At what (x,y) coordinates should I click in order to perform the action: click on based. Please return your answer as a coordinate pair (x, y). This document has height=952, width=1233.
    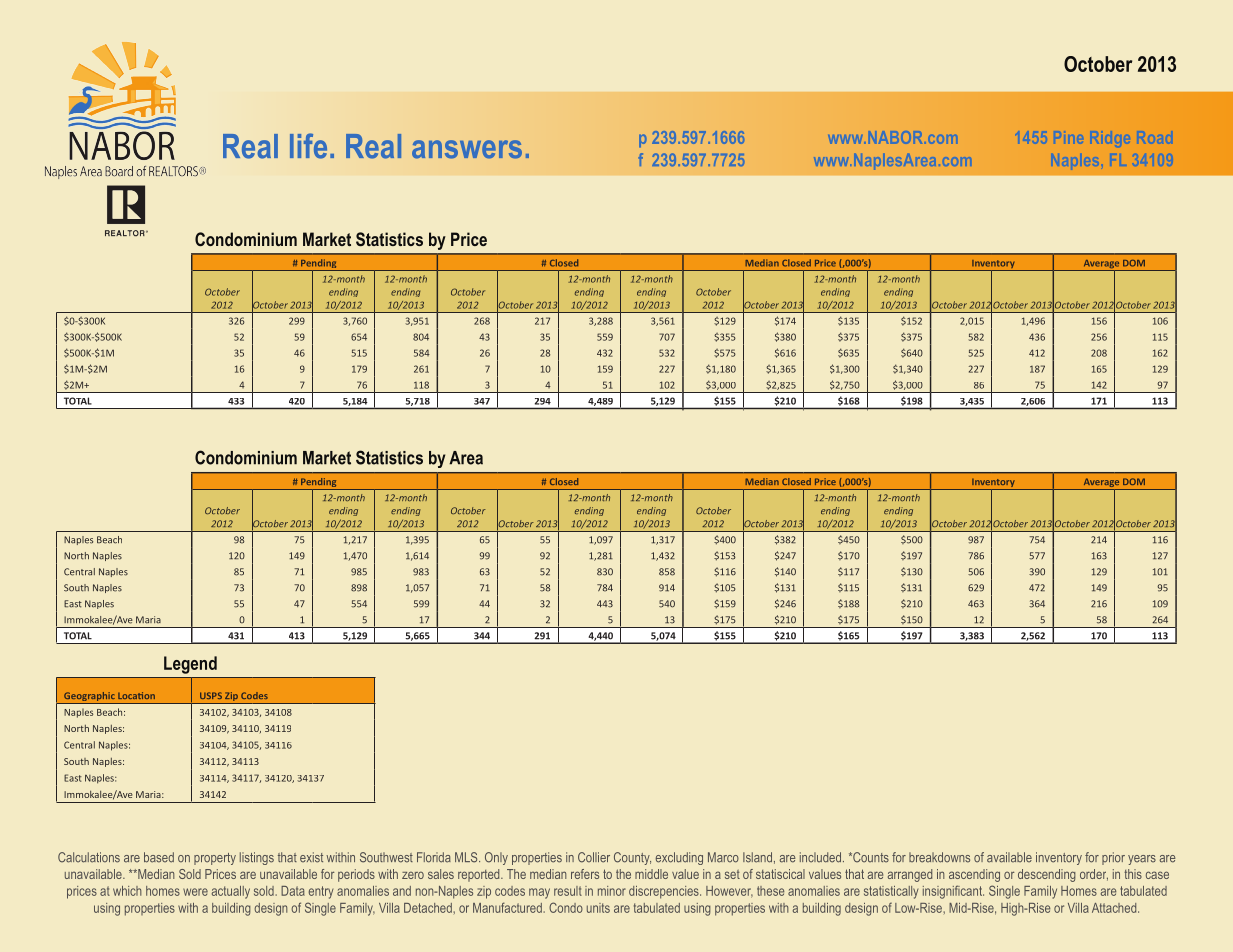
    Looking at the image, I should click on (159, 857).
